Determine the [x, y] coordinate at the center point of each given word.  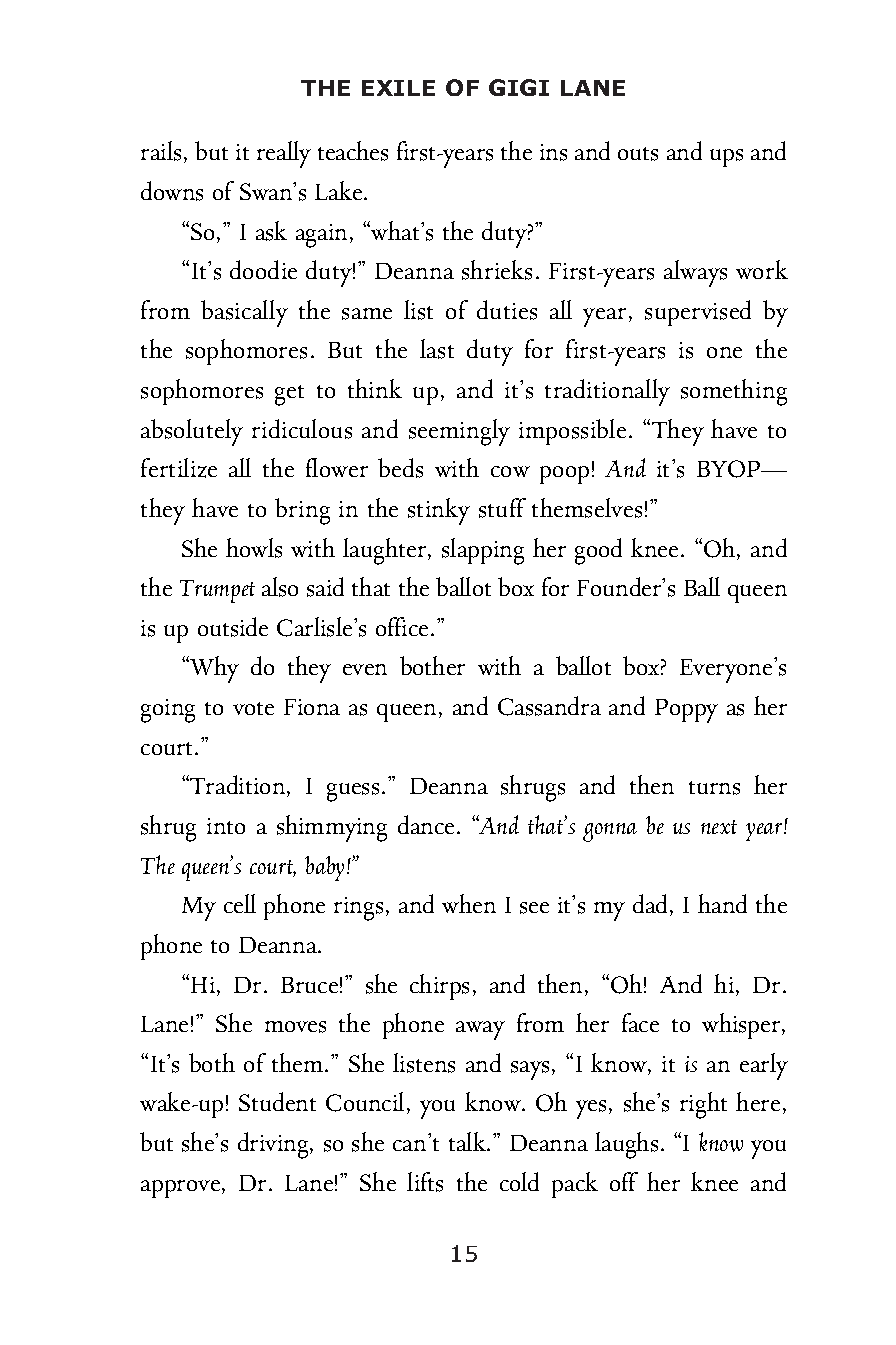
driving [274, 1145]
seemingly [459, 432]
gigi [519, 87]
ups [726, 158]
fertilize [179, 468]
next [719, 827]
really [284, 154]
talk [468, 1141]
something [734, 392]
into [226, 826]
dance [426, 824]
